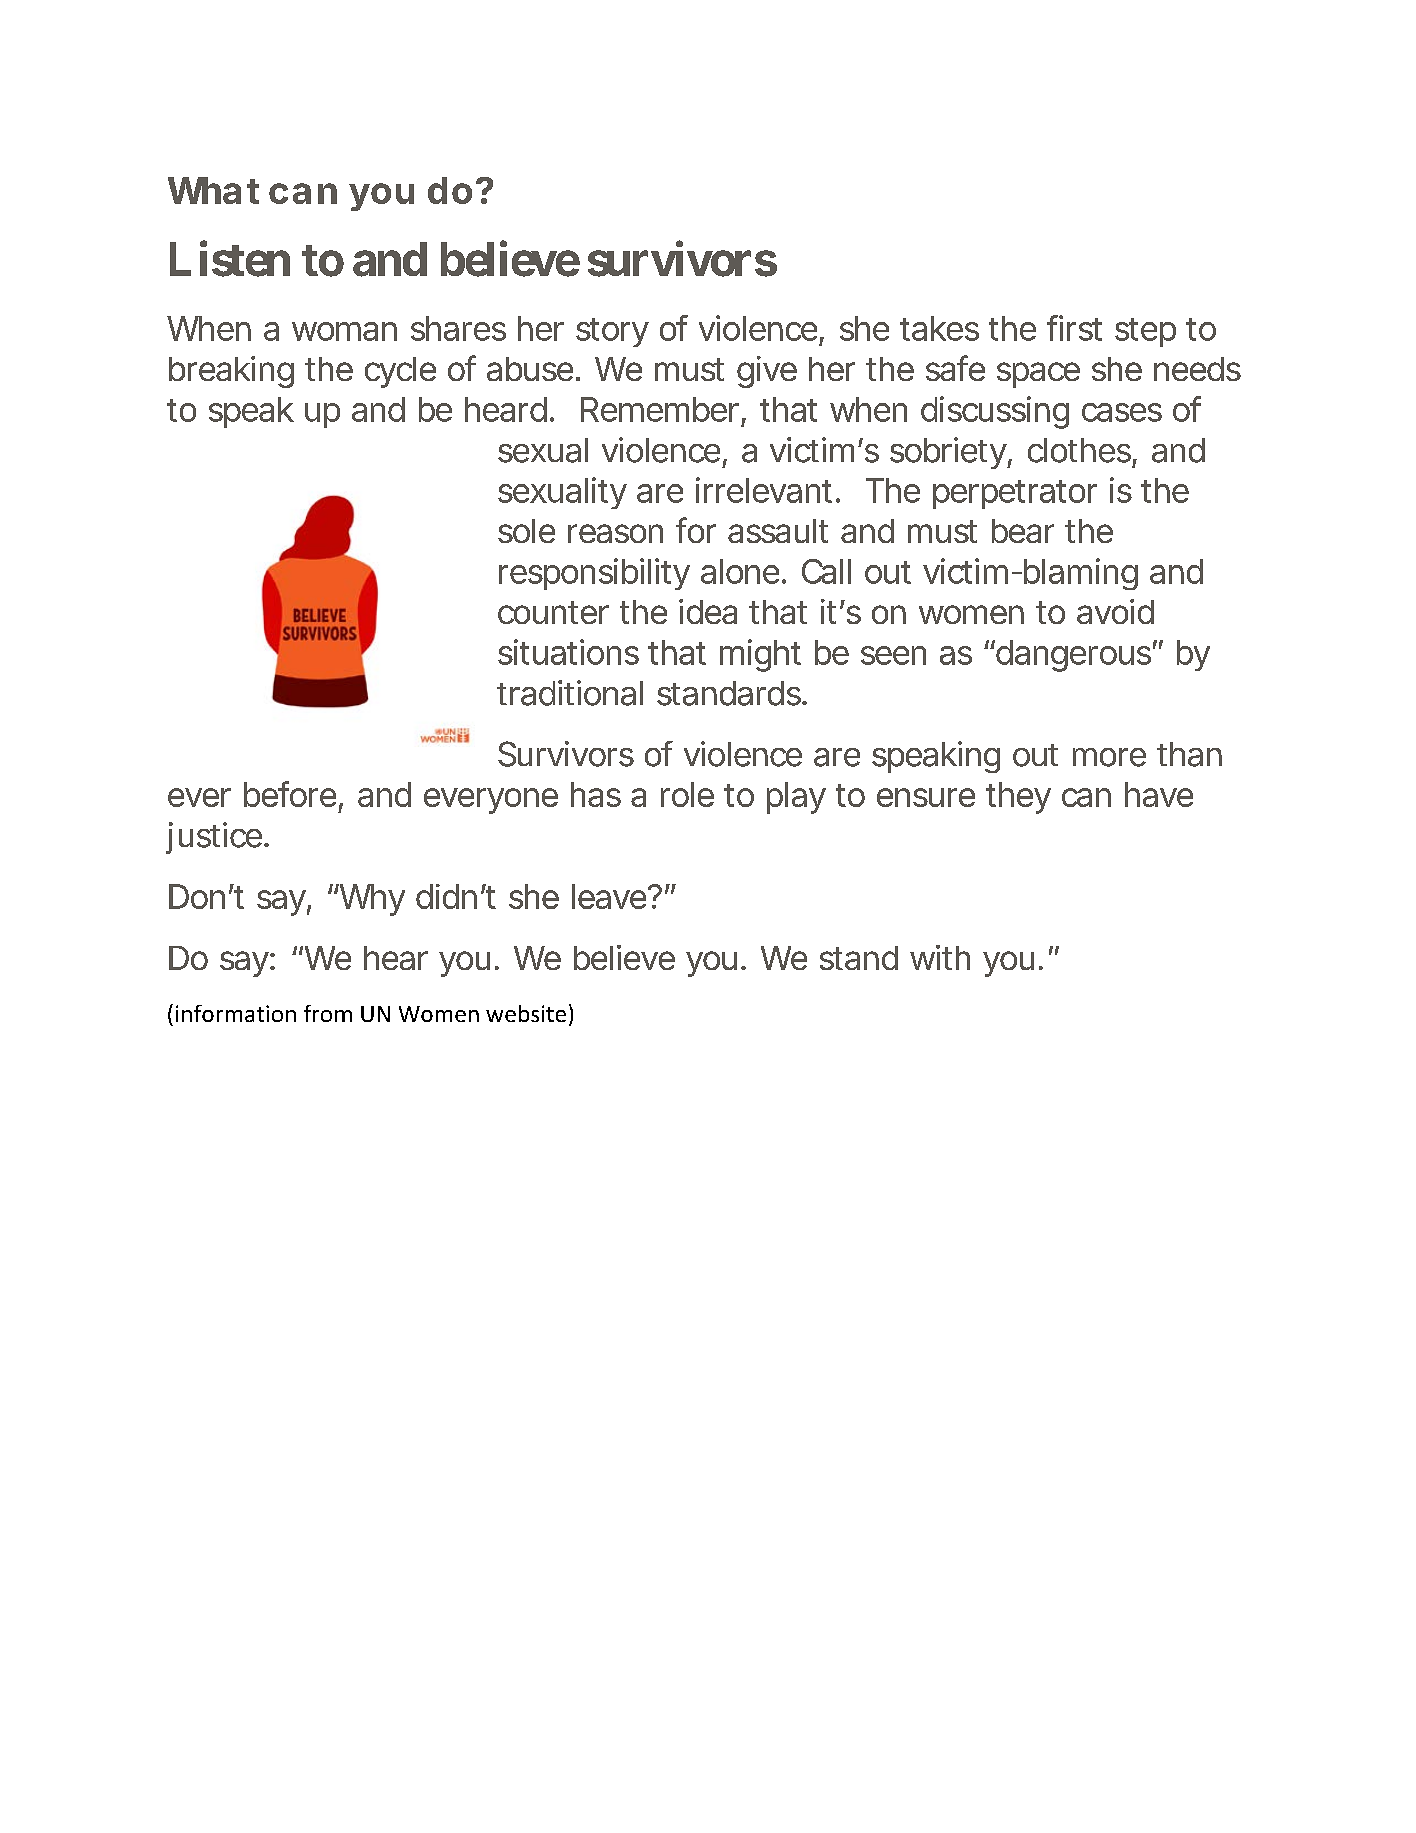  I want to click on website, so click(526, 1013).
